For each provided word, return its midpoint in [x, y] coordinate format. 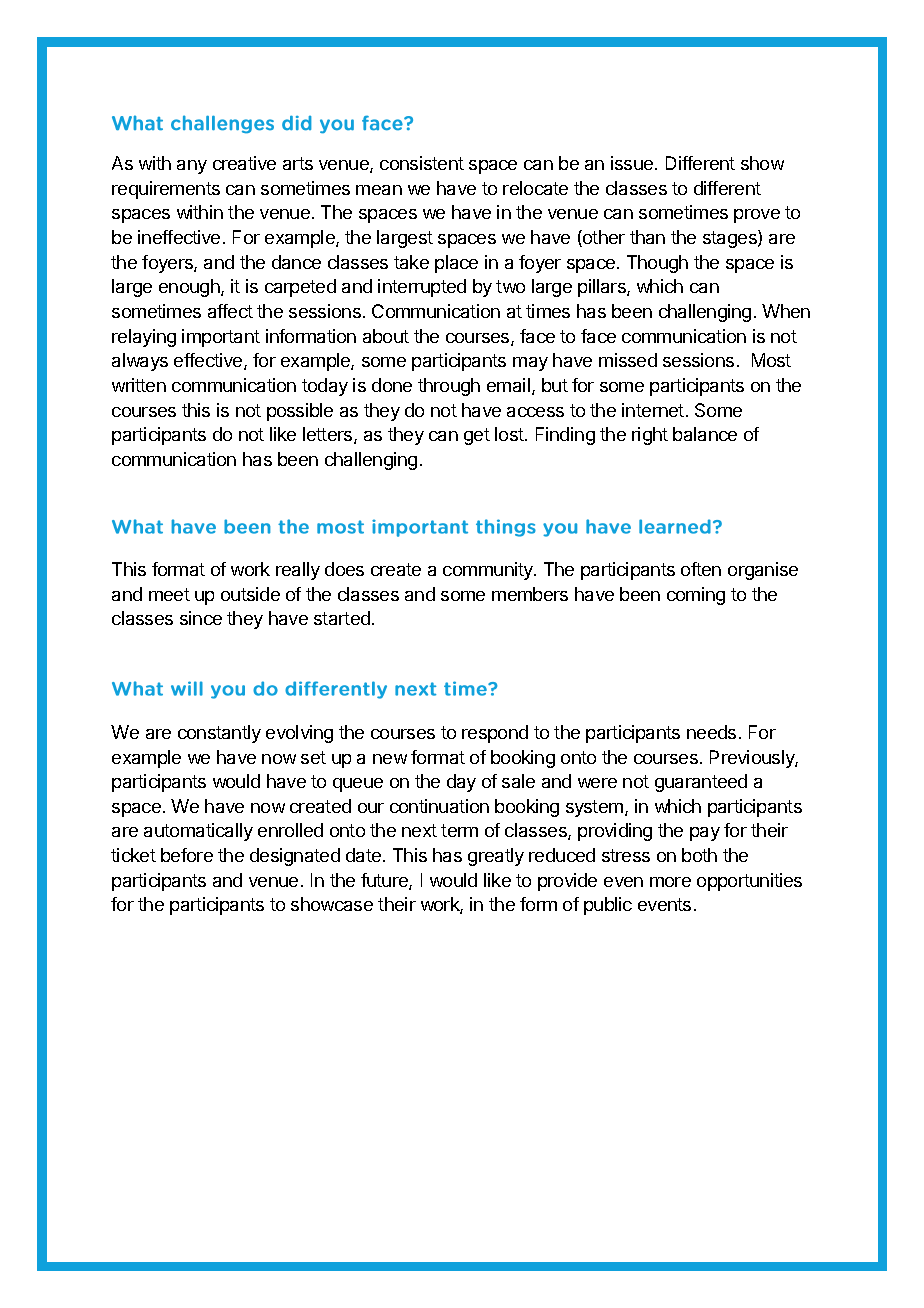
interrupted [422, 288]
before [187, 855]
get [477, 436]
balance [705, 434]
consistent [422, 163]
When [786, 311]
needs [711, 732]
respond [495, 734]
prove [757, 216]
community [489, 571]
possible [300, 412]
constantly [219, 734]
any [192, 167]
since [201, 618]
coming [696, 596]
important [221, 338]
